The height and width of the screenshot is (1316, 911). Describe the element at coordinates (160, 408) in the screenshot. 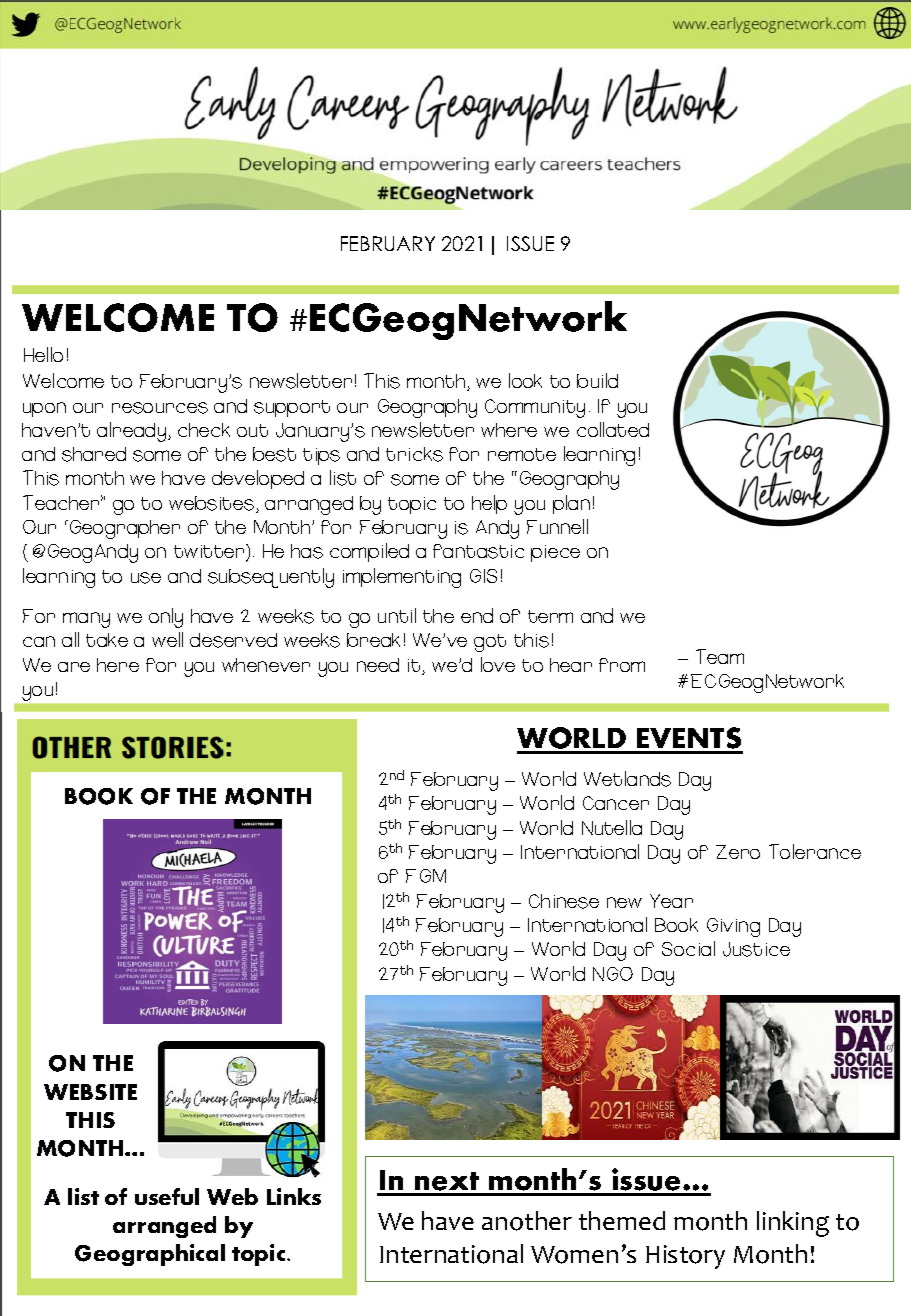

I see `resources` at that location.
